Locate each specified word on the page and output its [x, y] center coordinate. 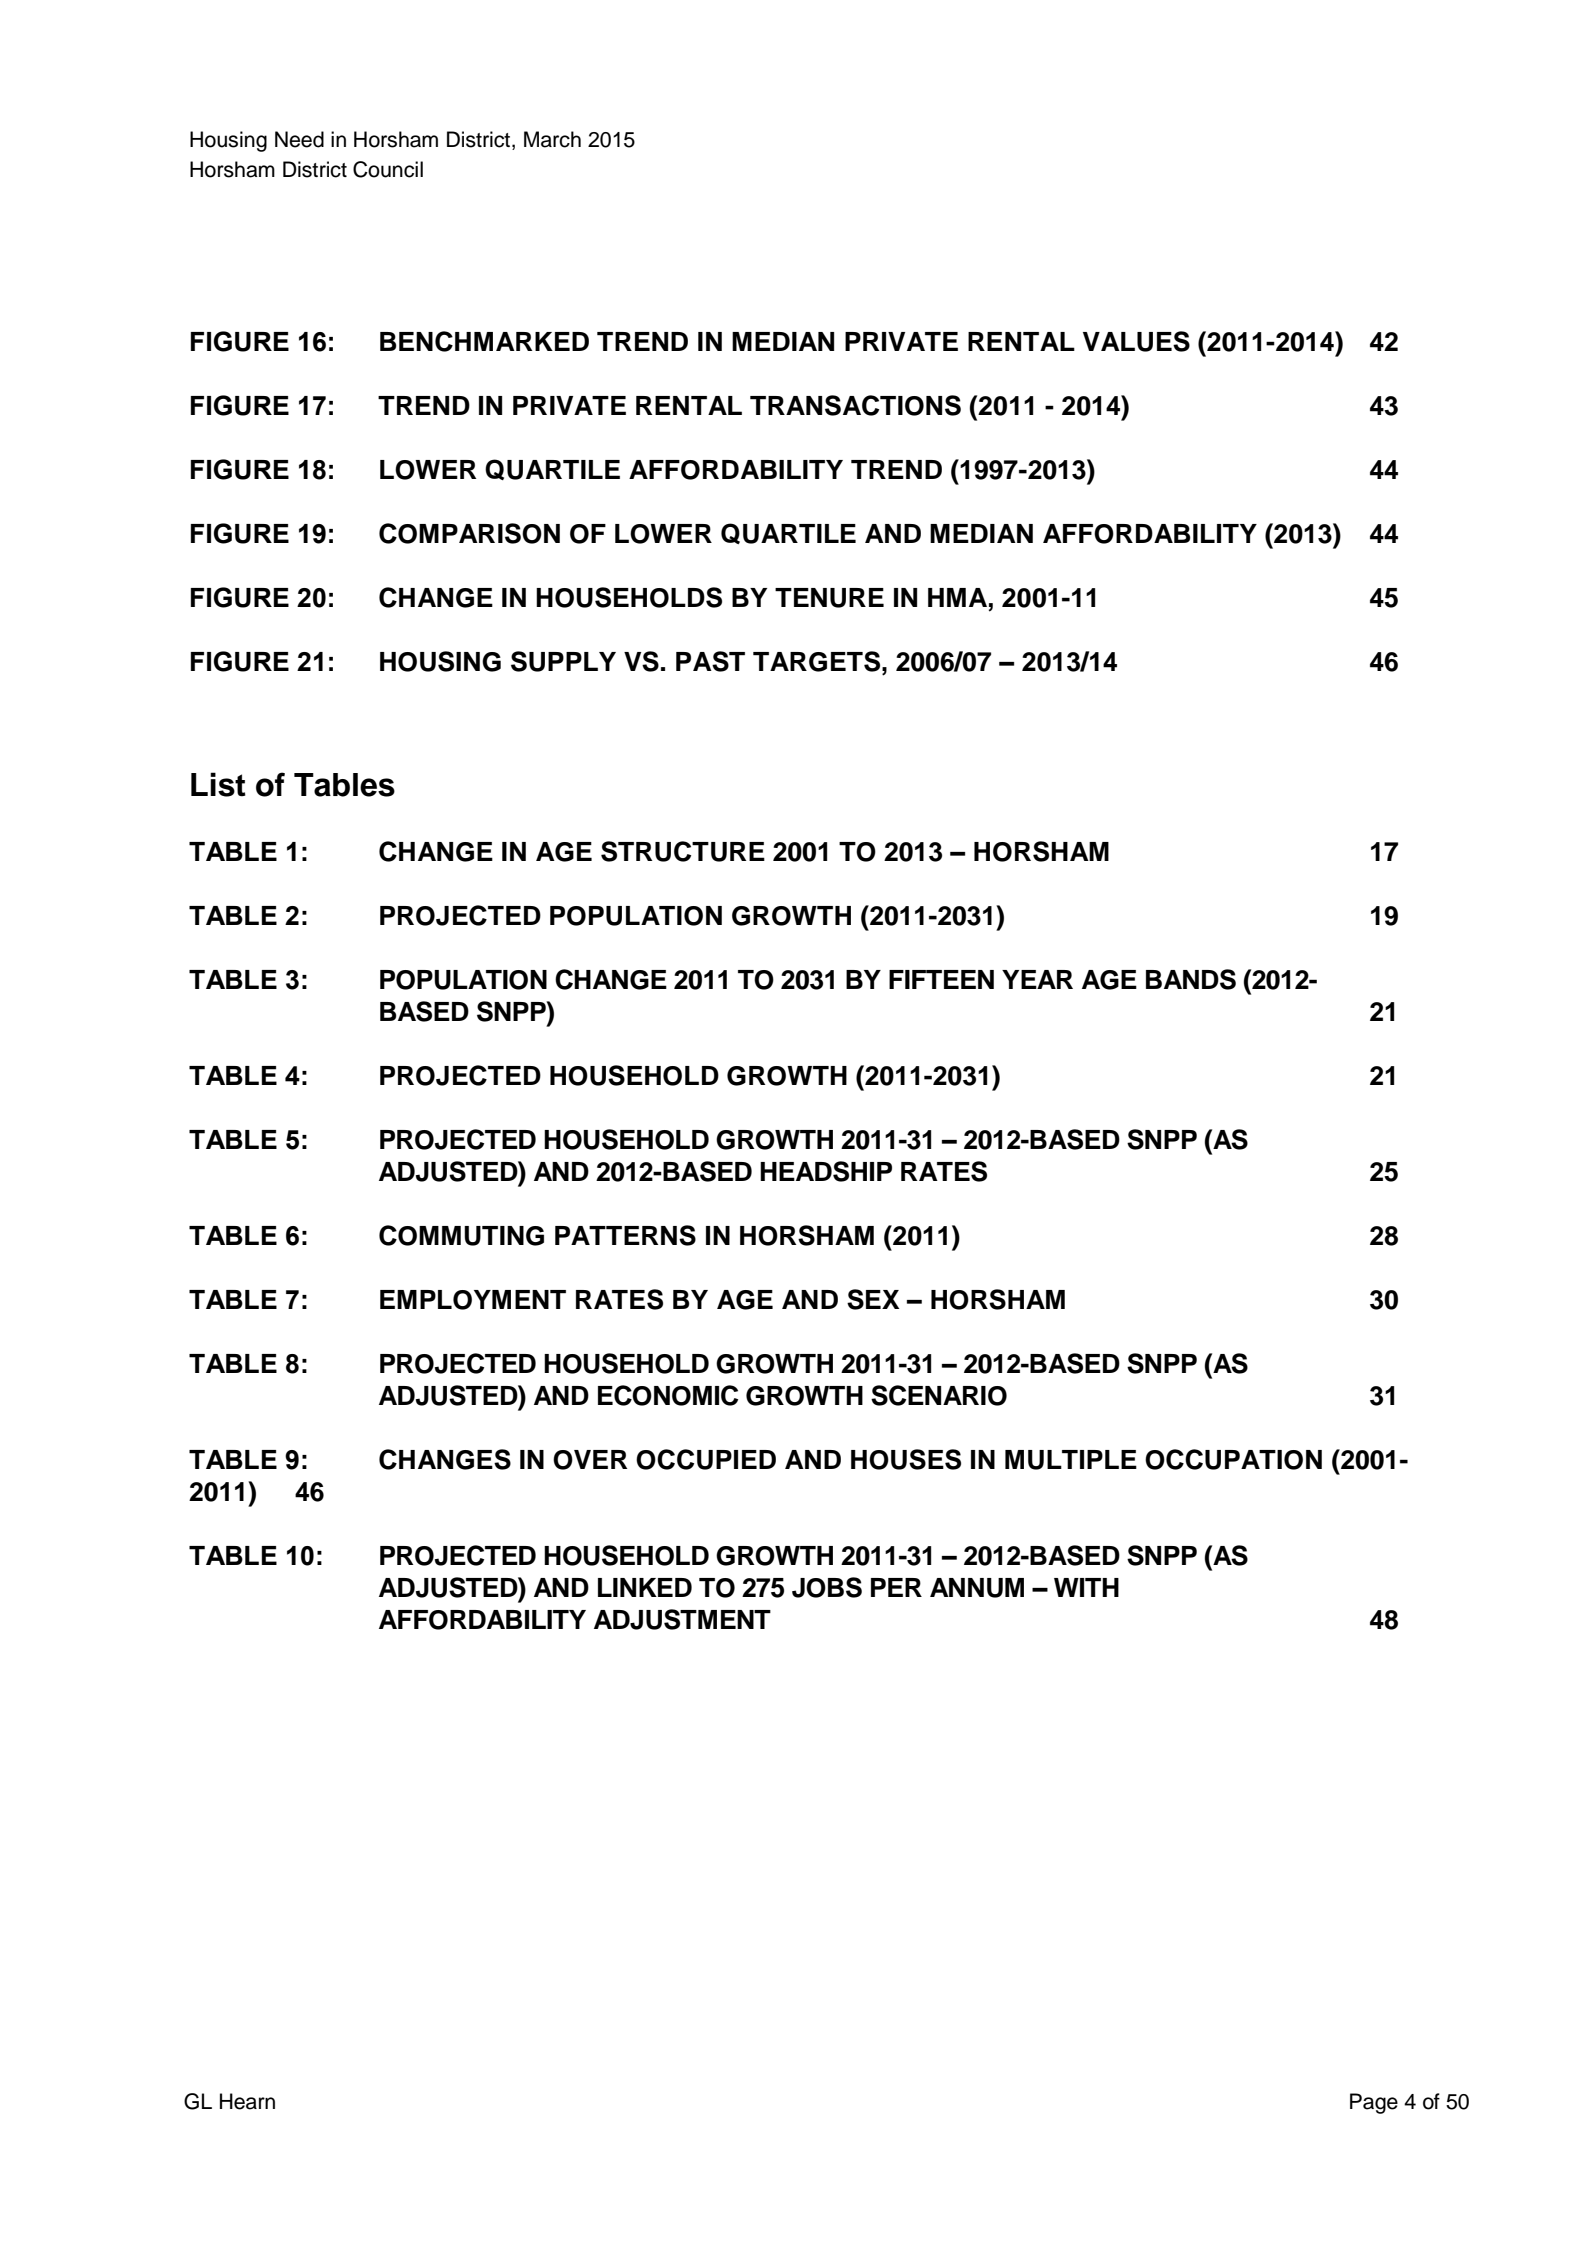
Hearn [247, 2101]
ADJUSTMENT [682, 1619]
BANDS [1191, 979]
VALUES [1136, 341]
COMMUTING [461, 1235]
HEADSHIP [826, 1171]
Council [388, 169]
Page [1374, 2103]
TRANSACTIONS [855, 405]
